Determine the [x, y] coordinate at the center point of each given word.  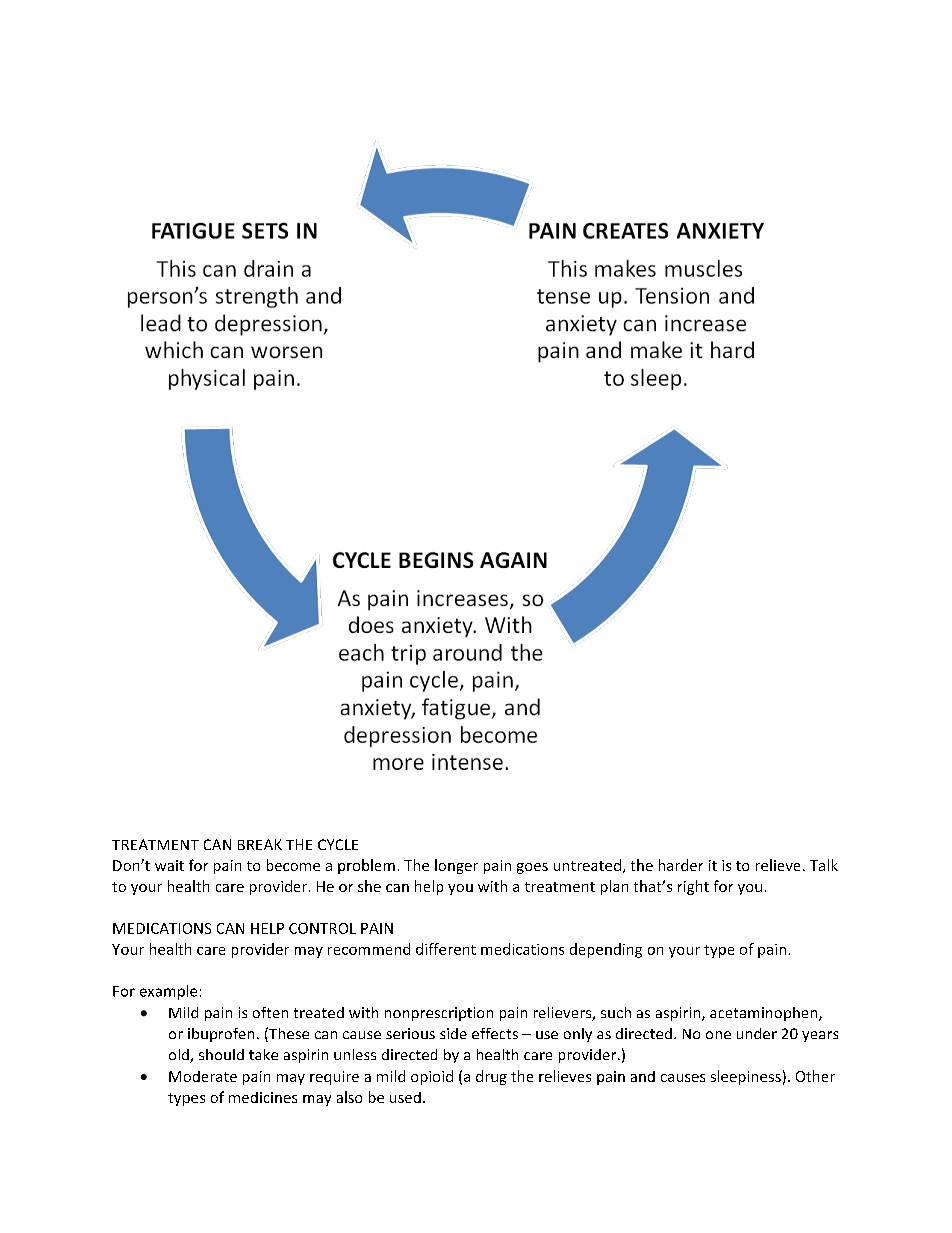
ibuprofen [221, 1035]
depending [606, 950]
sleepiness [746, 1077]
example [168, 992]
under [757, 1033]
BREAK [260, 844]
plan [614, 887]
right [693, 887]
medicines [263, 1097]
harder [681, 865]
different [446, 949]
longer [456, 866]
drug [491, 1077]
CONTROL [322, 928]
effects [495, 1033]
